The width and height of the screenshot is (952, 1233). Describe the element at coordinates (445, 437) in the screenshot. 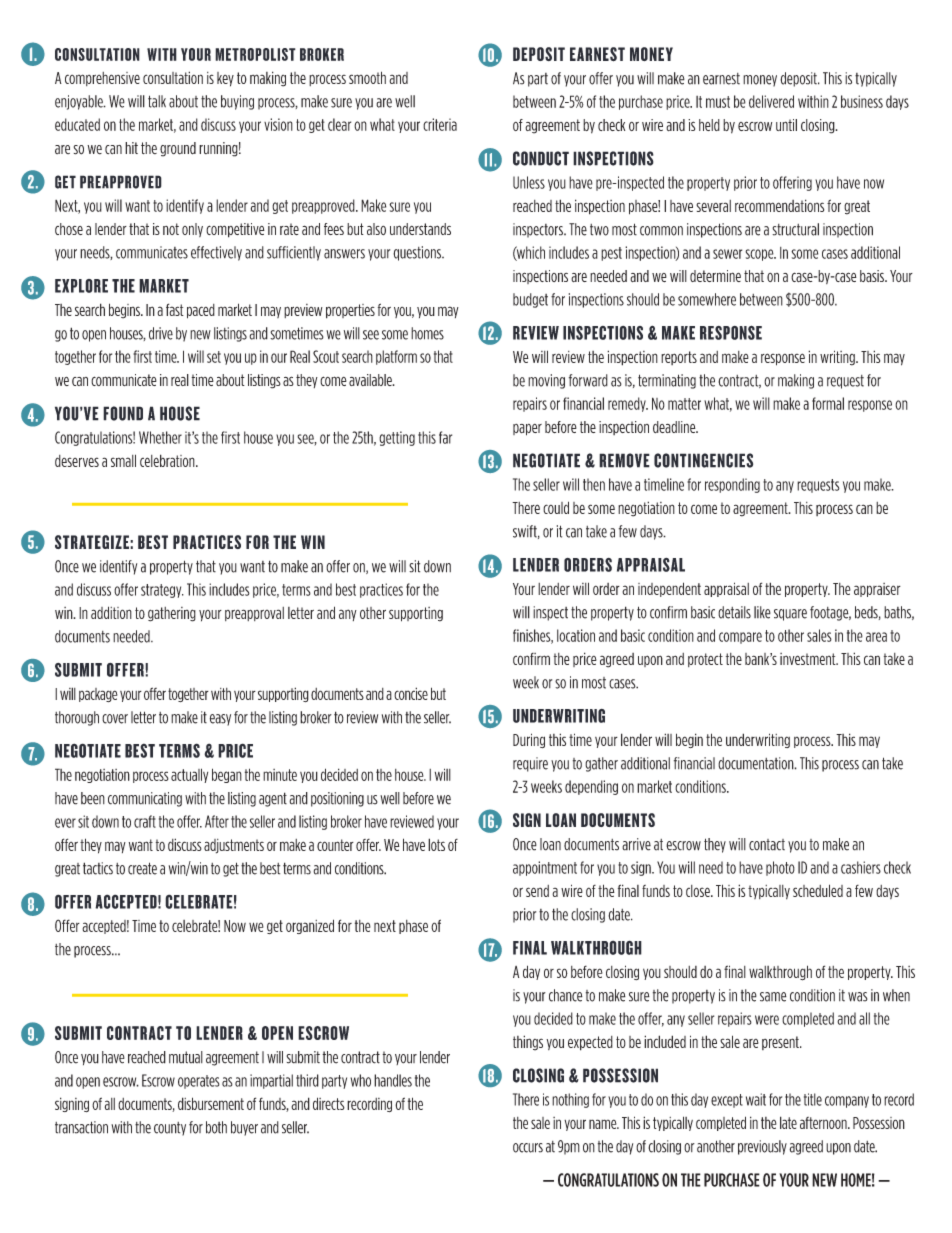

I see `far` at that location.
